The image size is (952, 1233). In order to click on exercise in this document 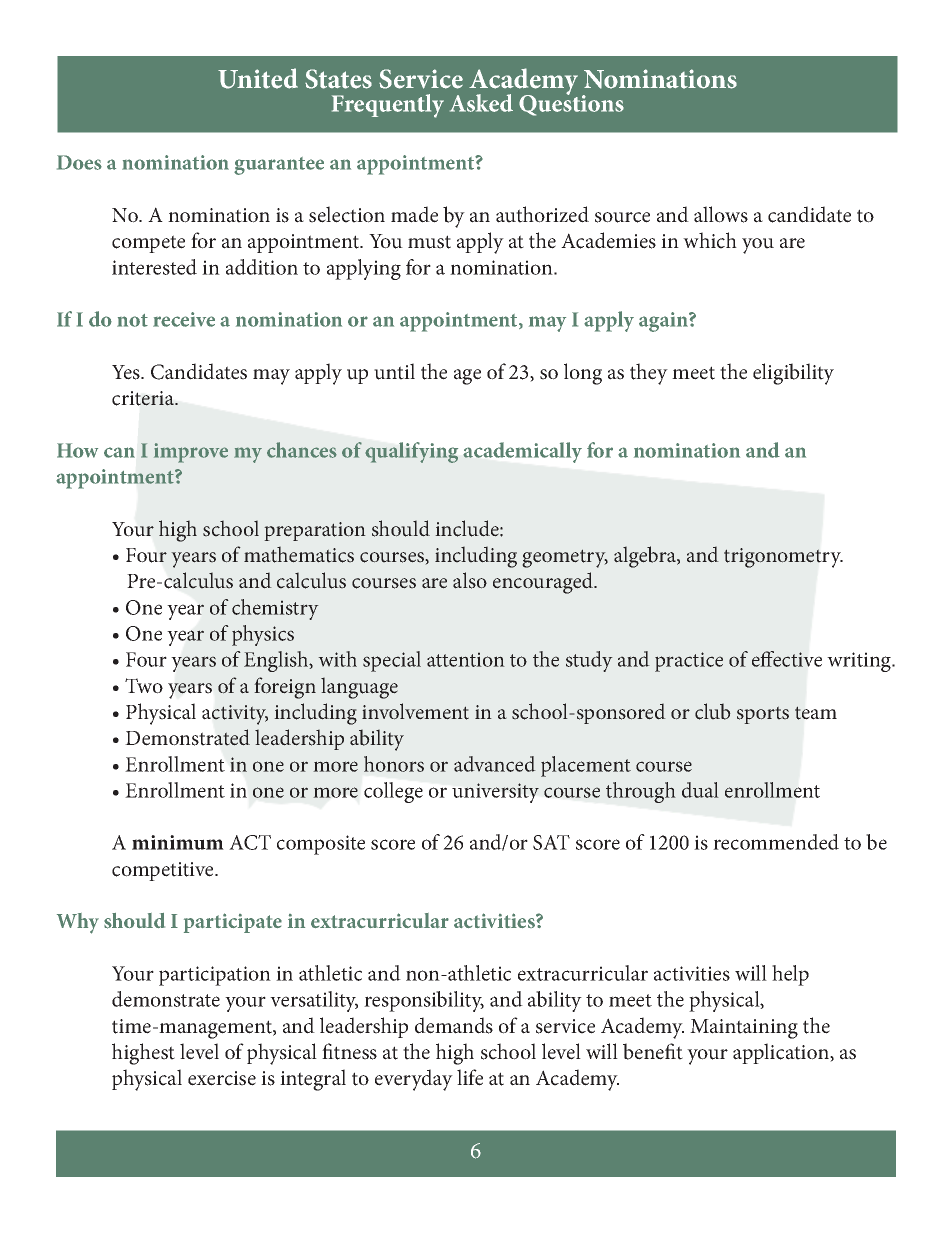, I will do `click(222, 1078)`.
